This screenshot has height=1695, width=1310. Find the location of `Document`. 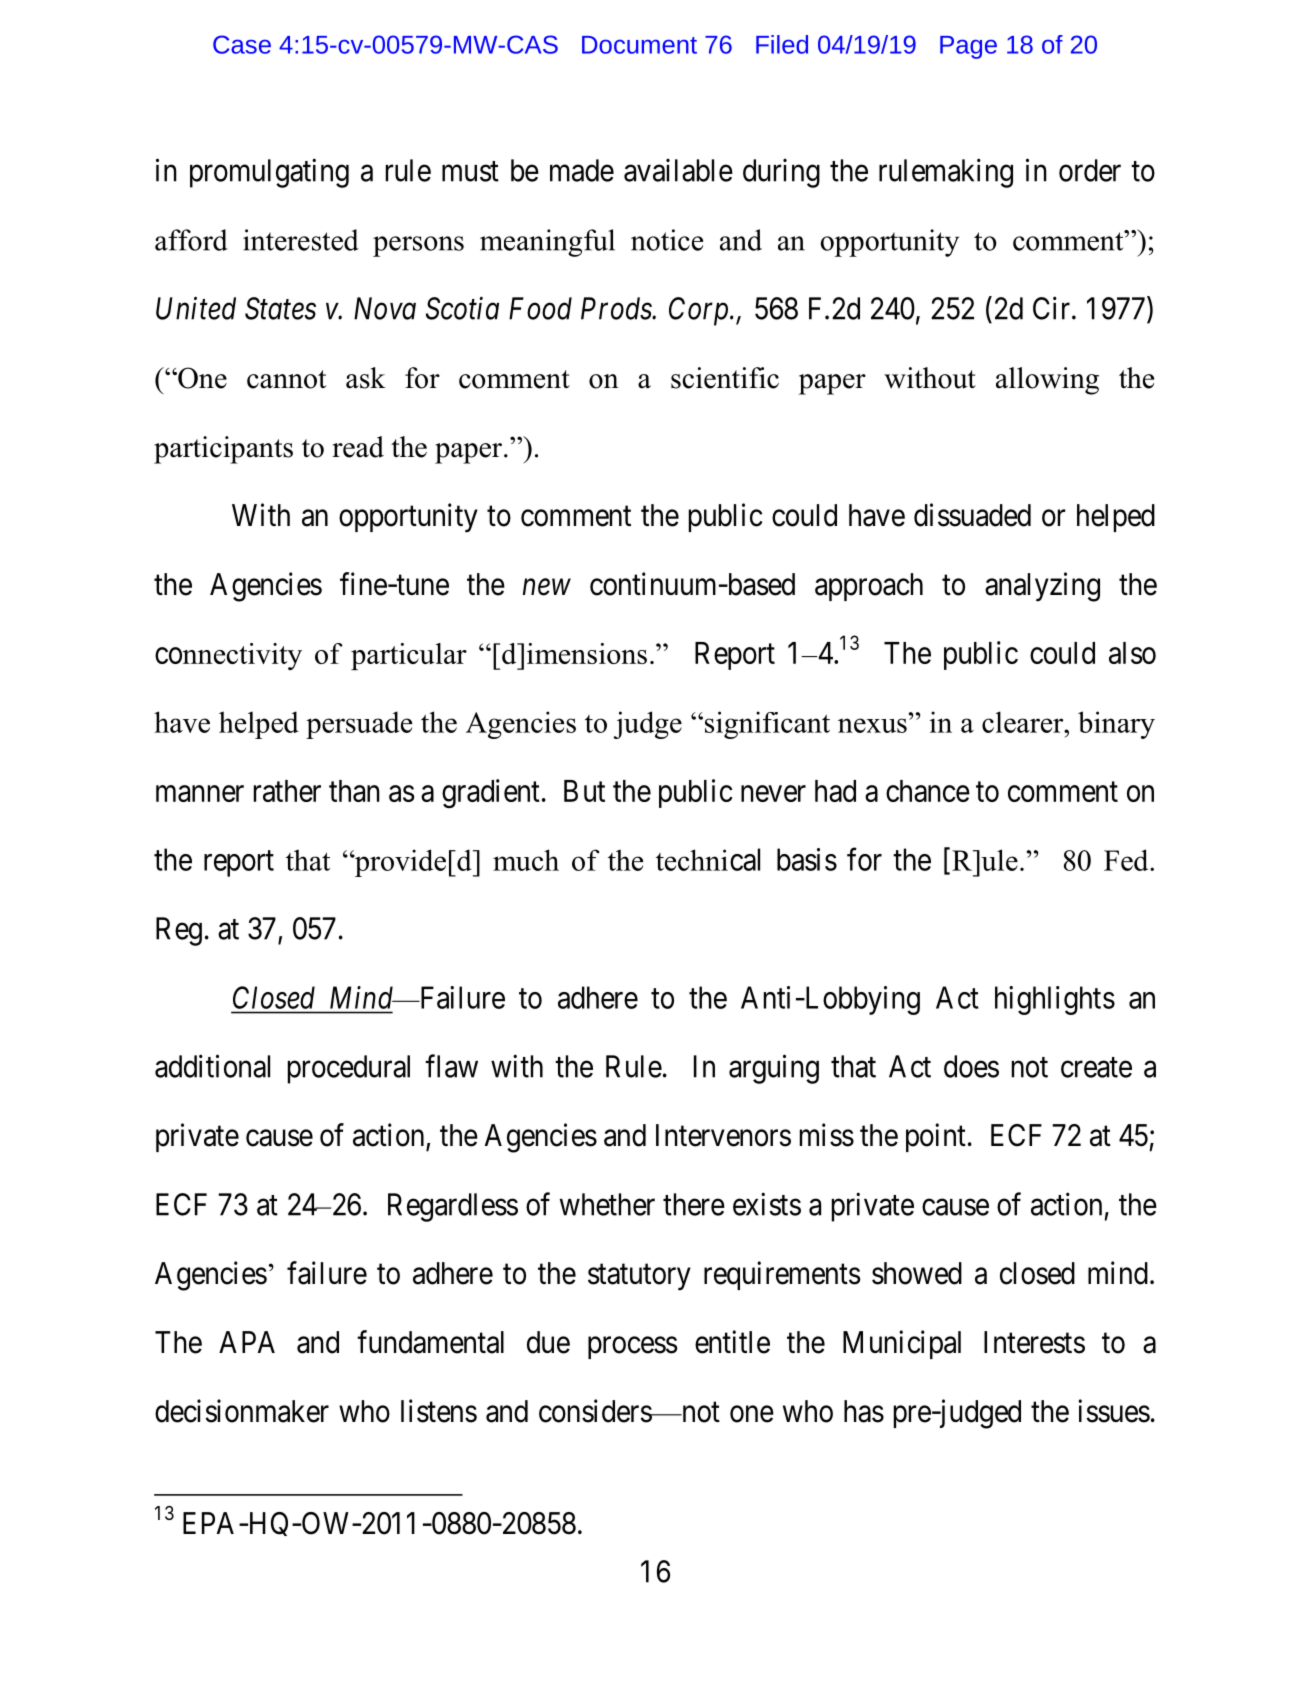

Document is located at coordinates (639, 45).
